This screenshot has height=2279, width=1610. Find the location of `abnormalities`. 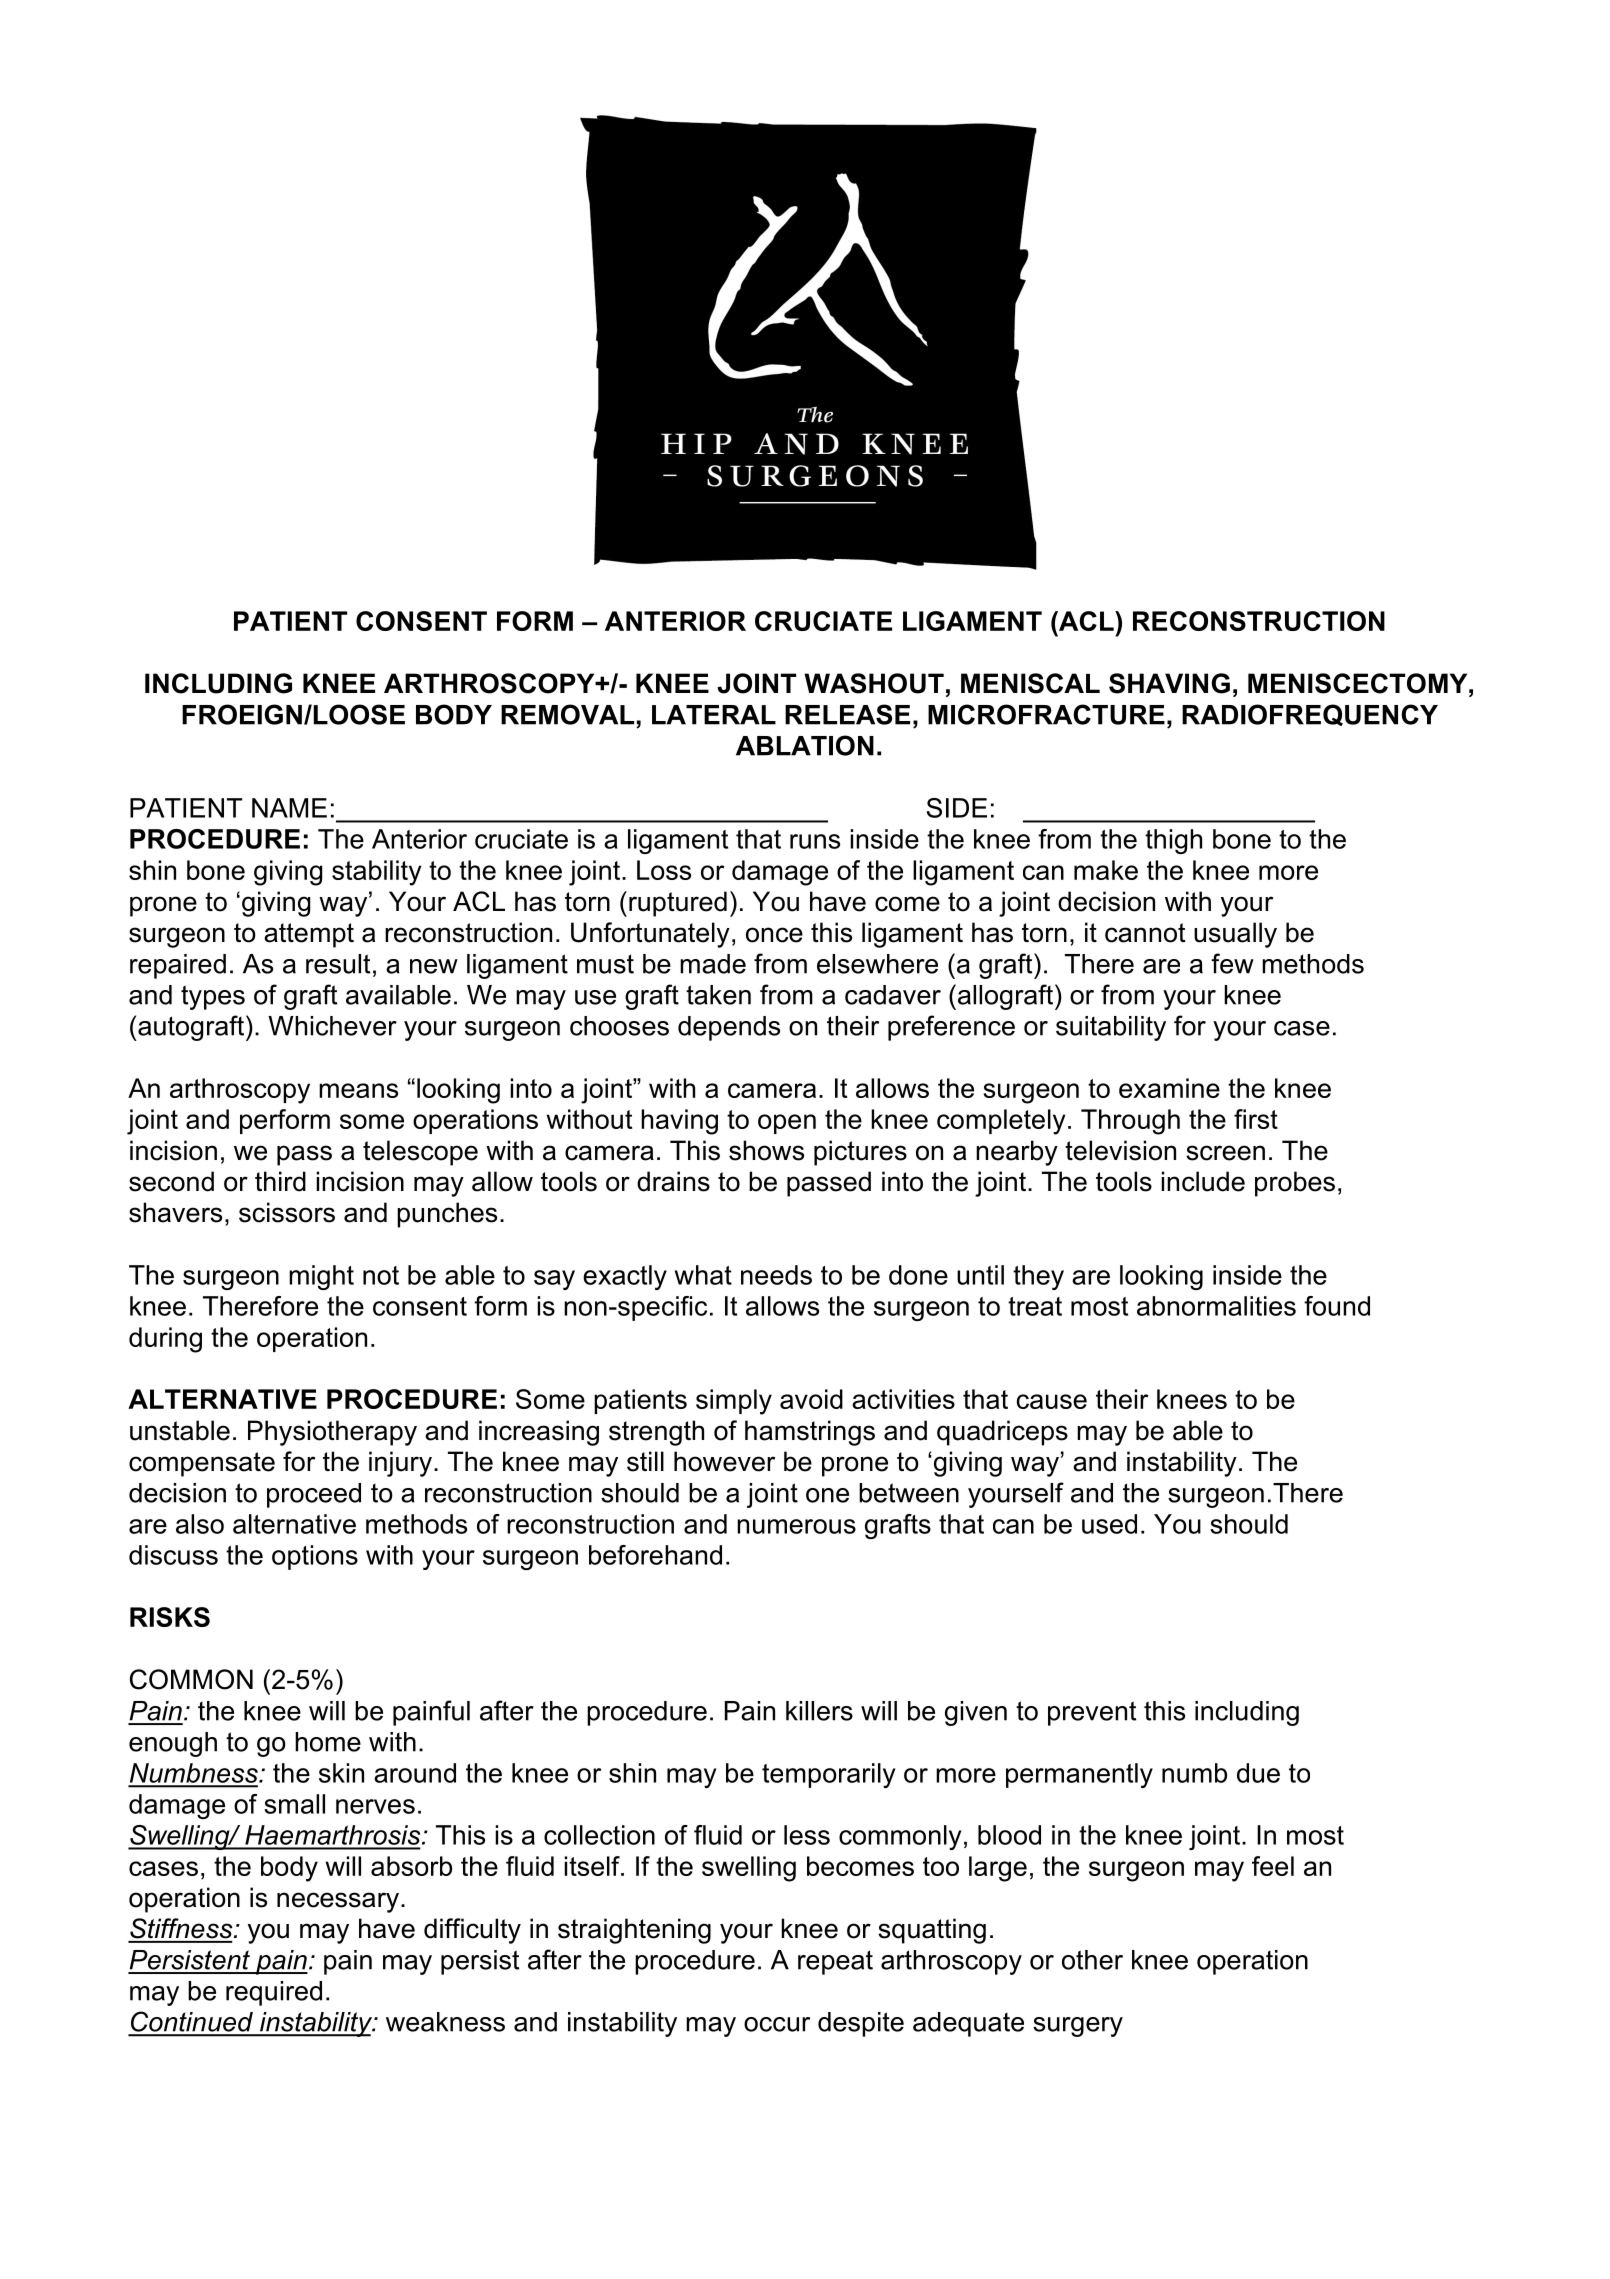

abnormalities is located at coordinates (1216, 1306).
